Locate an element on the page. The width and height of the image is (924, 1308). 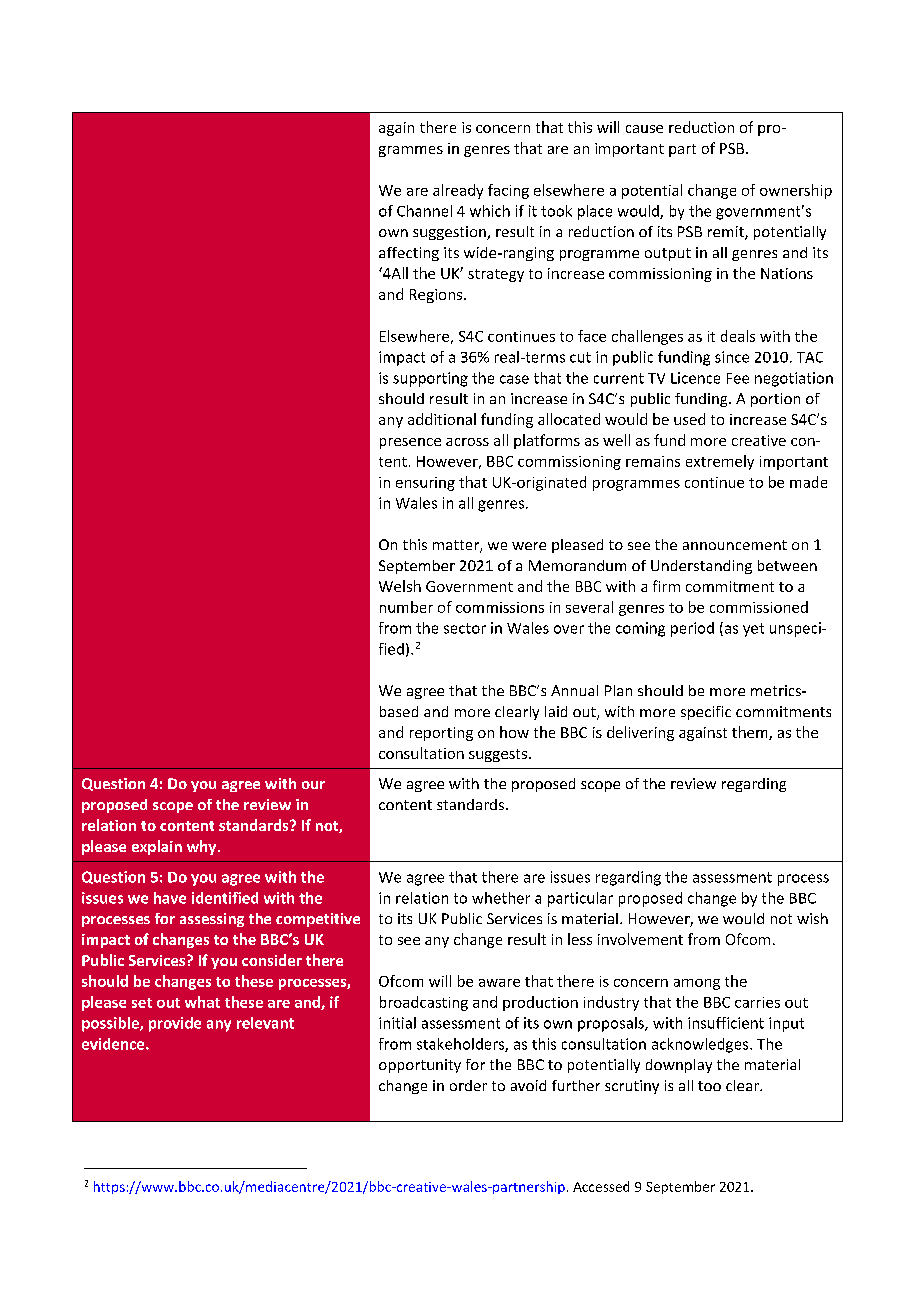
ensuring is located at coordinates (425, 484).
